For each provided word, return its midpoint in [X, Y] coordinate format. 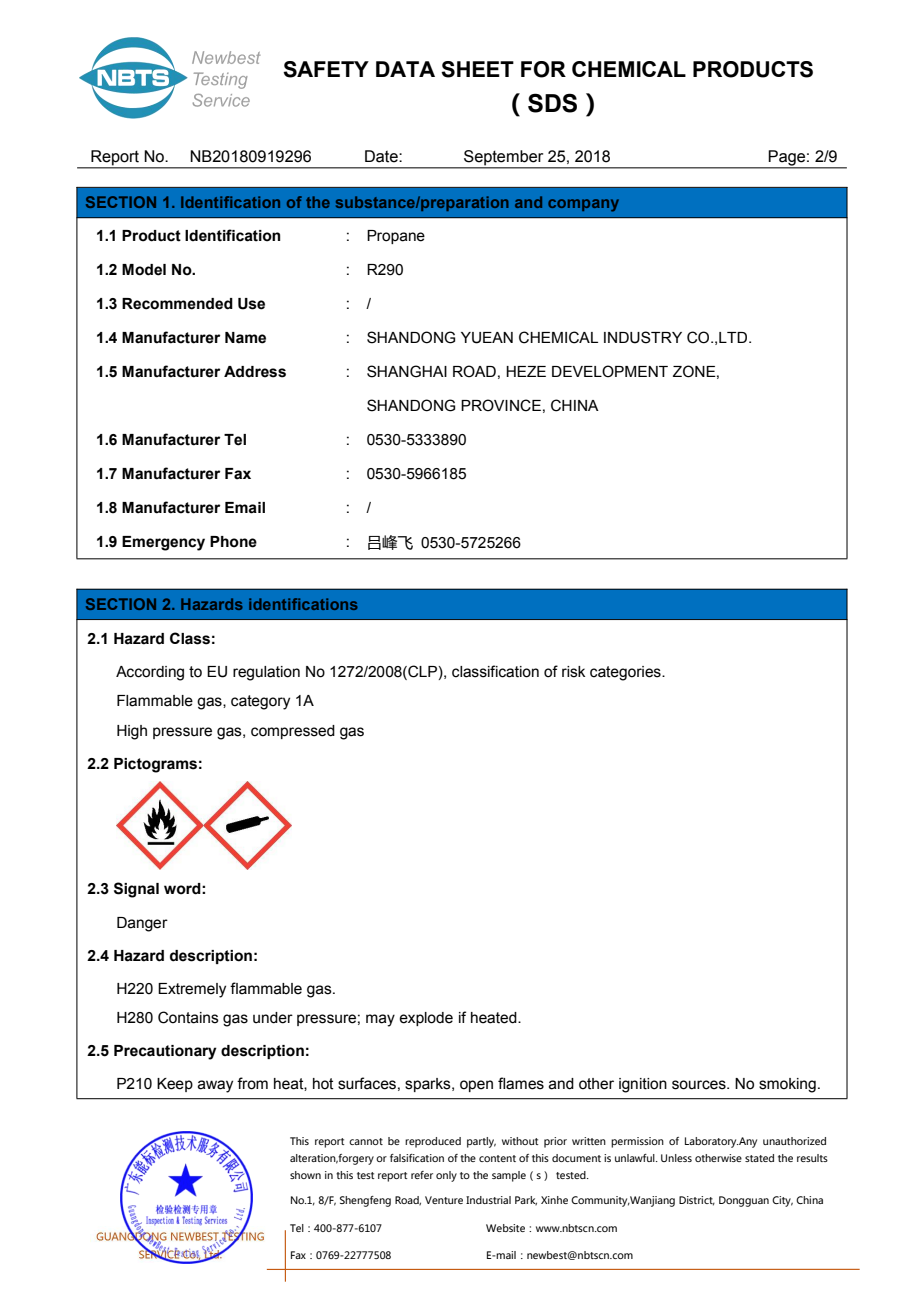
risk [573, 672]
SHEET [477, 69]
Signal [136, 890]
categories [626, 673]
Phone [233, 542]
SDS [552, 103]
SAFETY [326, 69]
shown [305, 1175]
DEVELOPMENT [610, 371]
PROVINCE [501, 405]
